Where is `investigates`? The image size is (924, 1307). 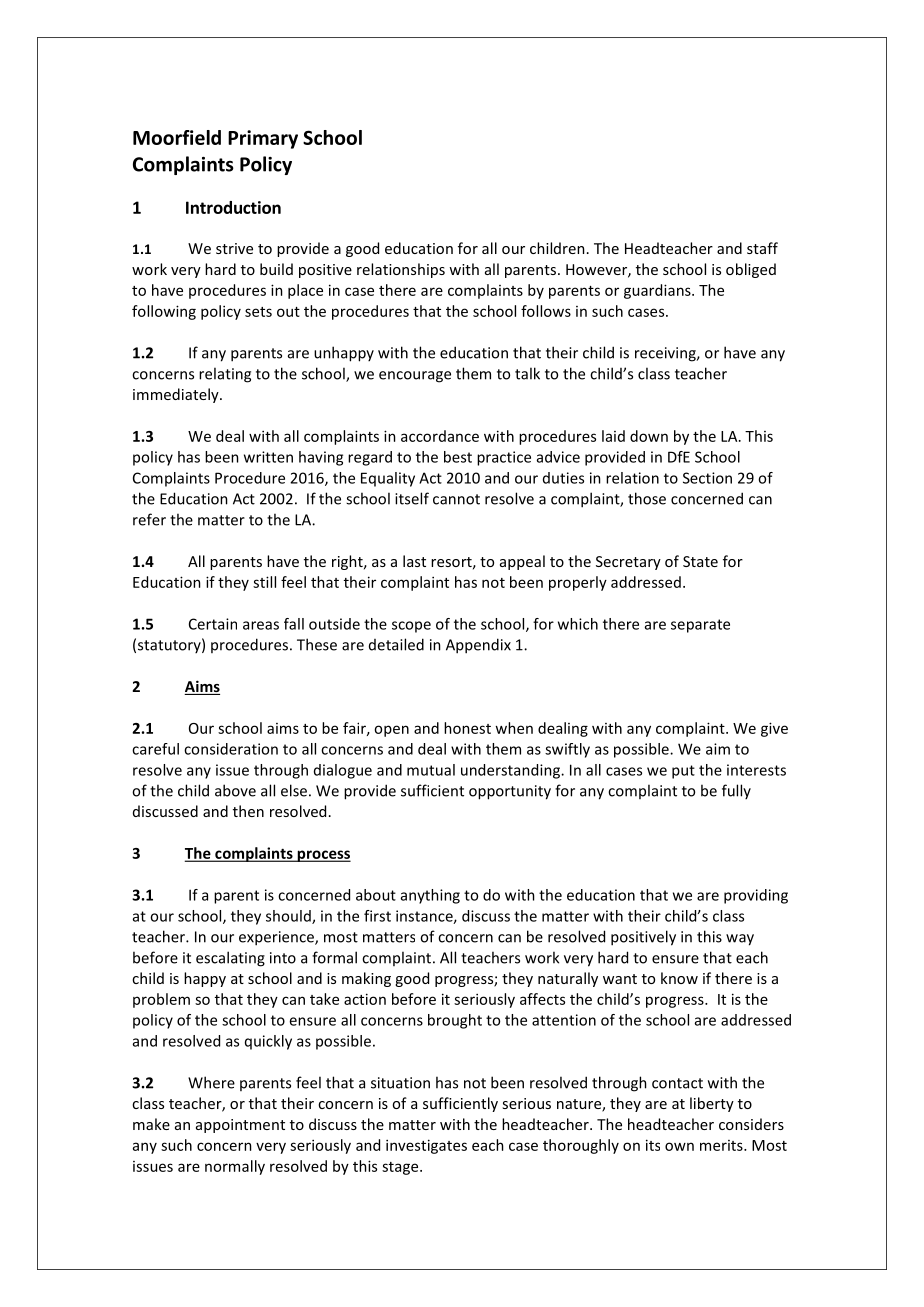 investigates is located at coordinates (426, 1146).
